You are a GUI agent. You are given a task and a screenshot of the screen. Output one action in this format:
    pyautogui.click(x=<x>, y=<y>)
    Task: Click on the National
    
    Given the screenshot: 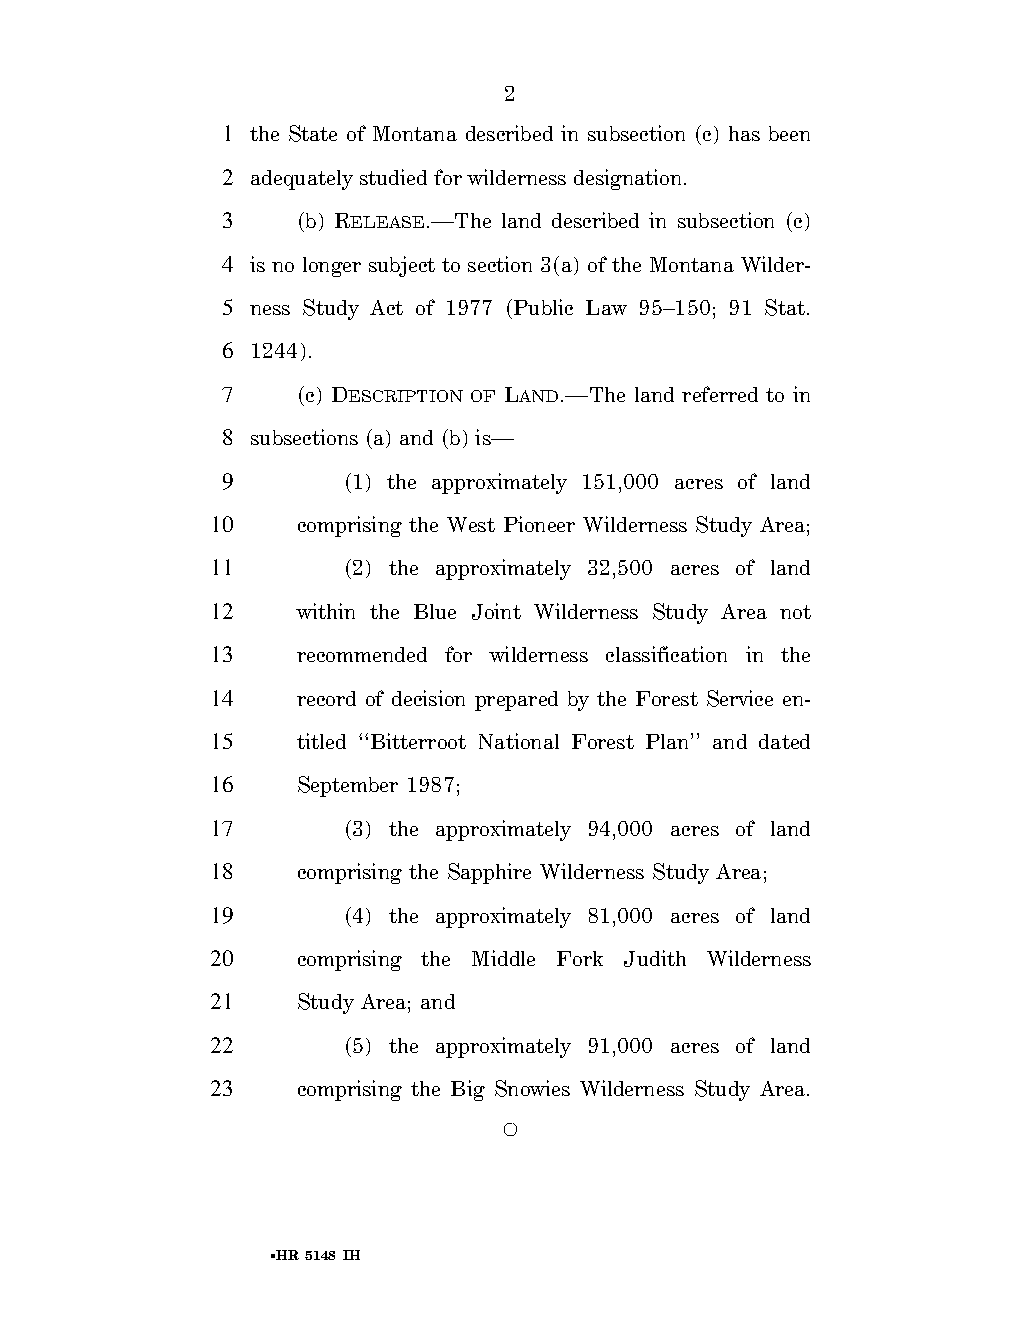 What is the action you would take?
    pyautogui.click(x=519, y=741)
